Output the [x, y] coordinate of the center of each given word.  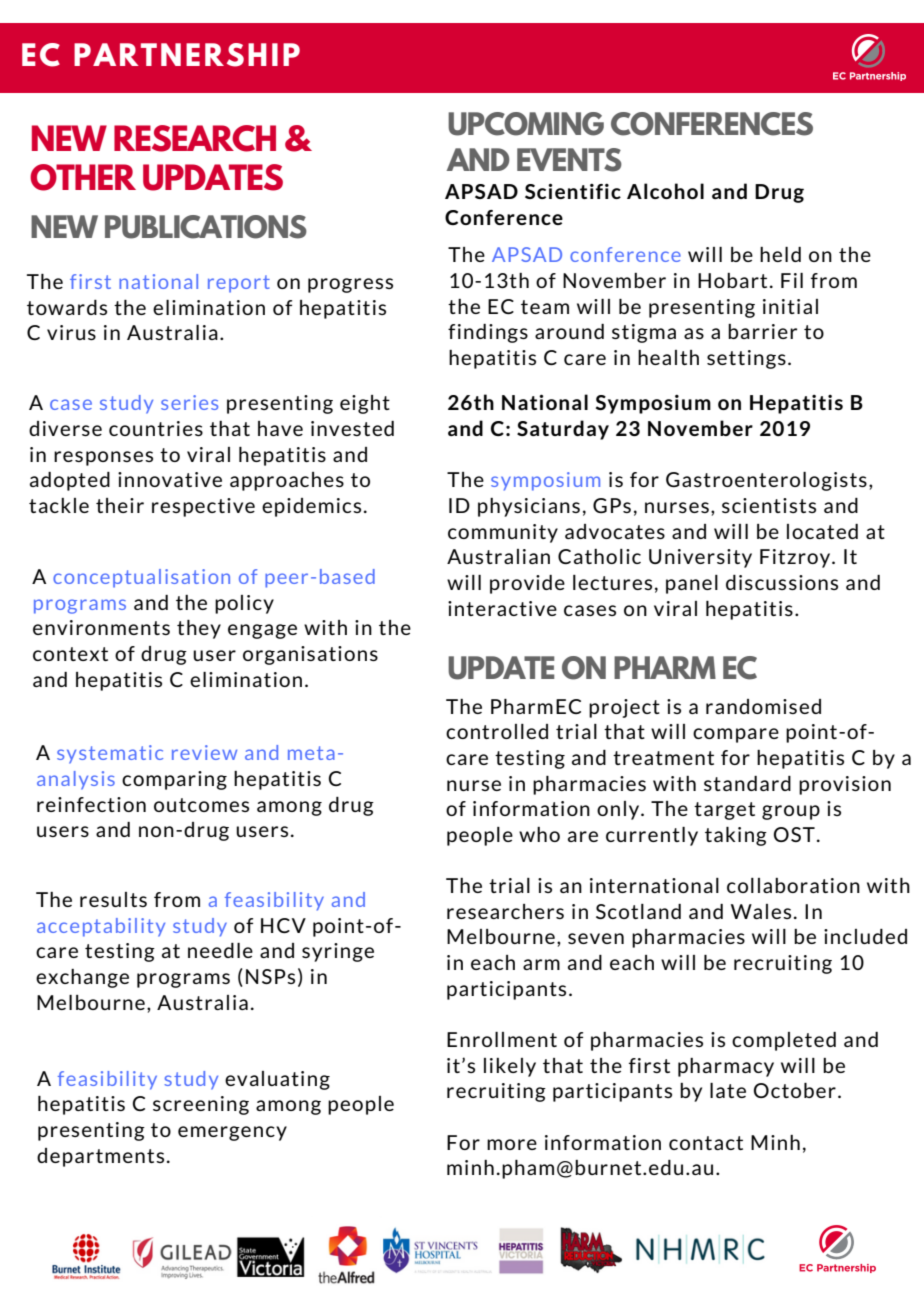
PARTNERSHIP [187, 55]
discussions [782, 582]
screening [201, 1105]
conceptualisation [141, 578]
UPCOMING [526, 124]
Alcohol [665, 191]
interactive [502, 608]
